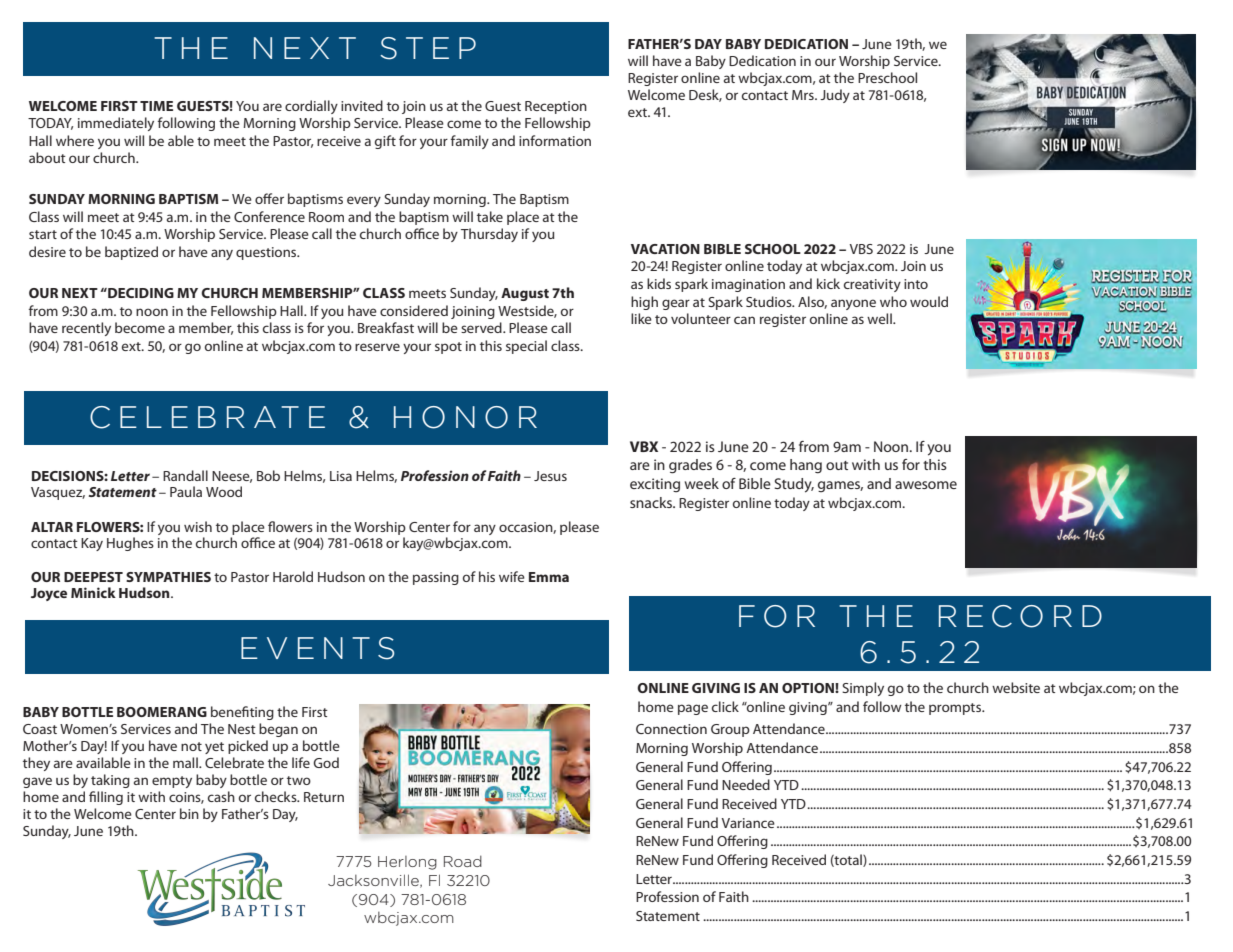  Describe the element at coordinates (463, 861) in the screenshot. I see `Road` at that location.
